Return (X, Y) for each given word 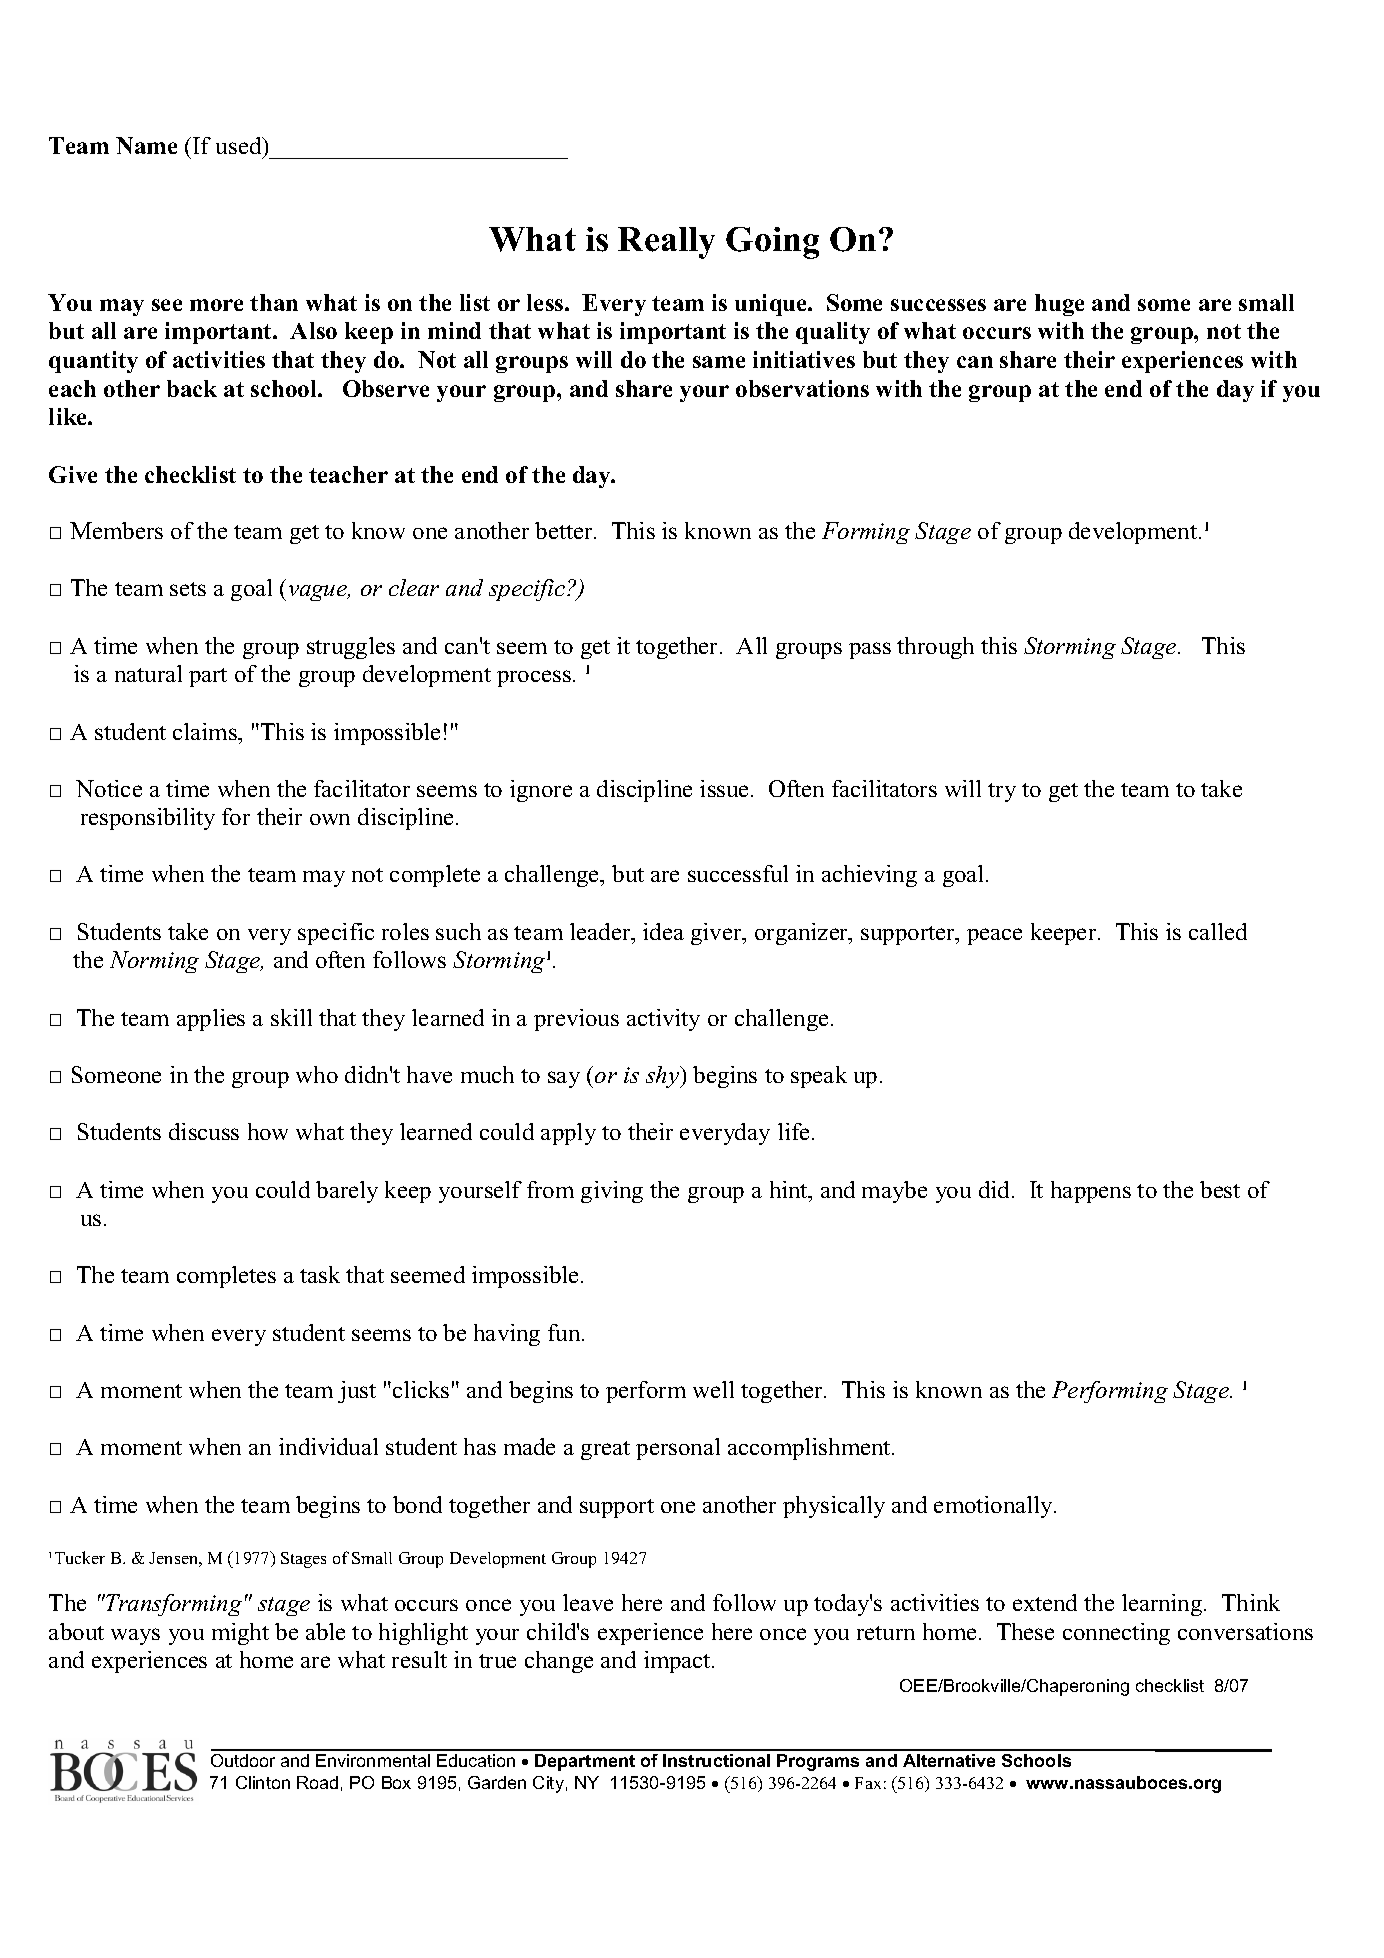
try (1002, 792)
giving (612, 1192)
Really (666, 243)
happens (1091, 1192)
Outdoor (243, 1760)
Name (146, 145)
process (534, 678)
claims (206, 731)
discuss (204, 1131)
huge (1059, 305)
